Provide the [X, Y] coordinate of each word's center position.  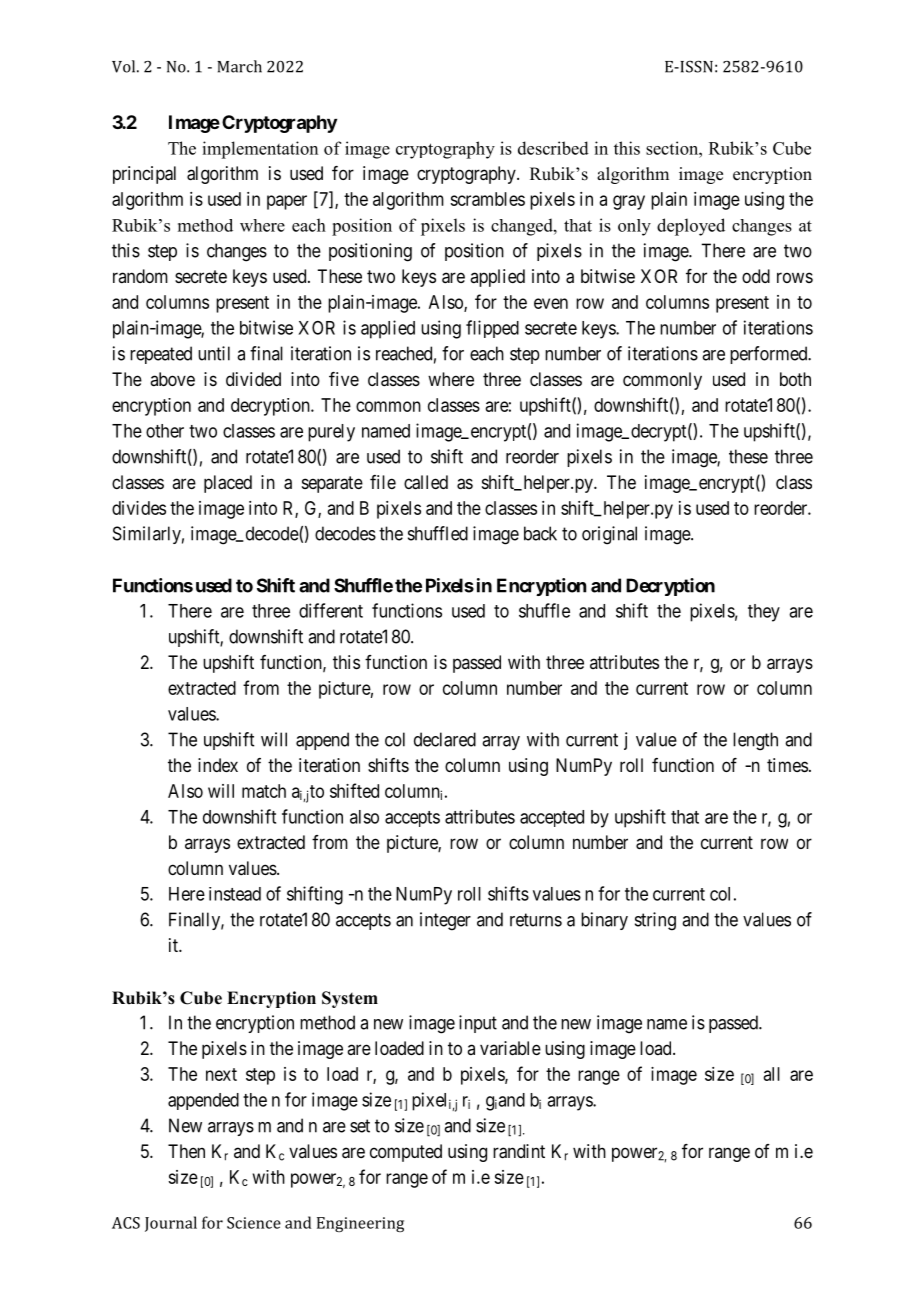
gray [629, 202]
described [553, 148]
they [764, 613]
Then [186, 1151]
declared [445, 739]
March [239, 66]
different [331, 610]
